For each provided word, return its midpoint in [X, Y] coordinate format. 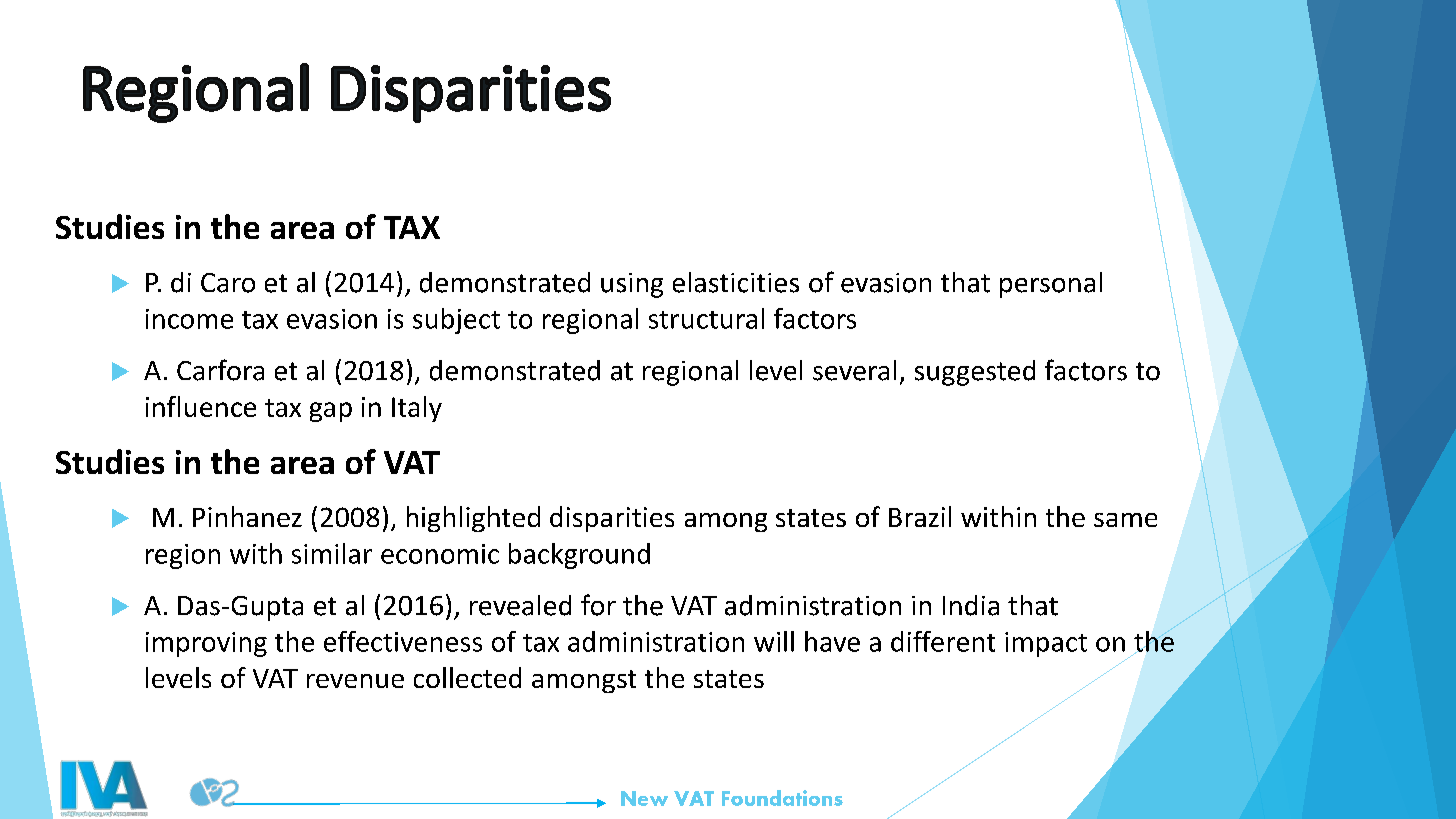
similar [332, 553]
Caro [228, 283]
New [644, 798]
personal [1051, 285]
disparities [612, 519]
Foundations [782, 798]
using [632, 285]
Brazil [920, 516]
